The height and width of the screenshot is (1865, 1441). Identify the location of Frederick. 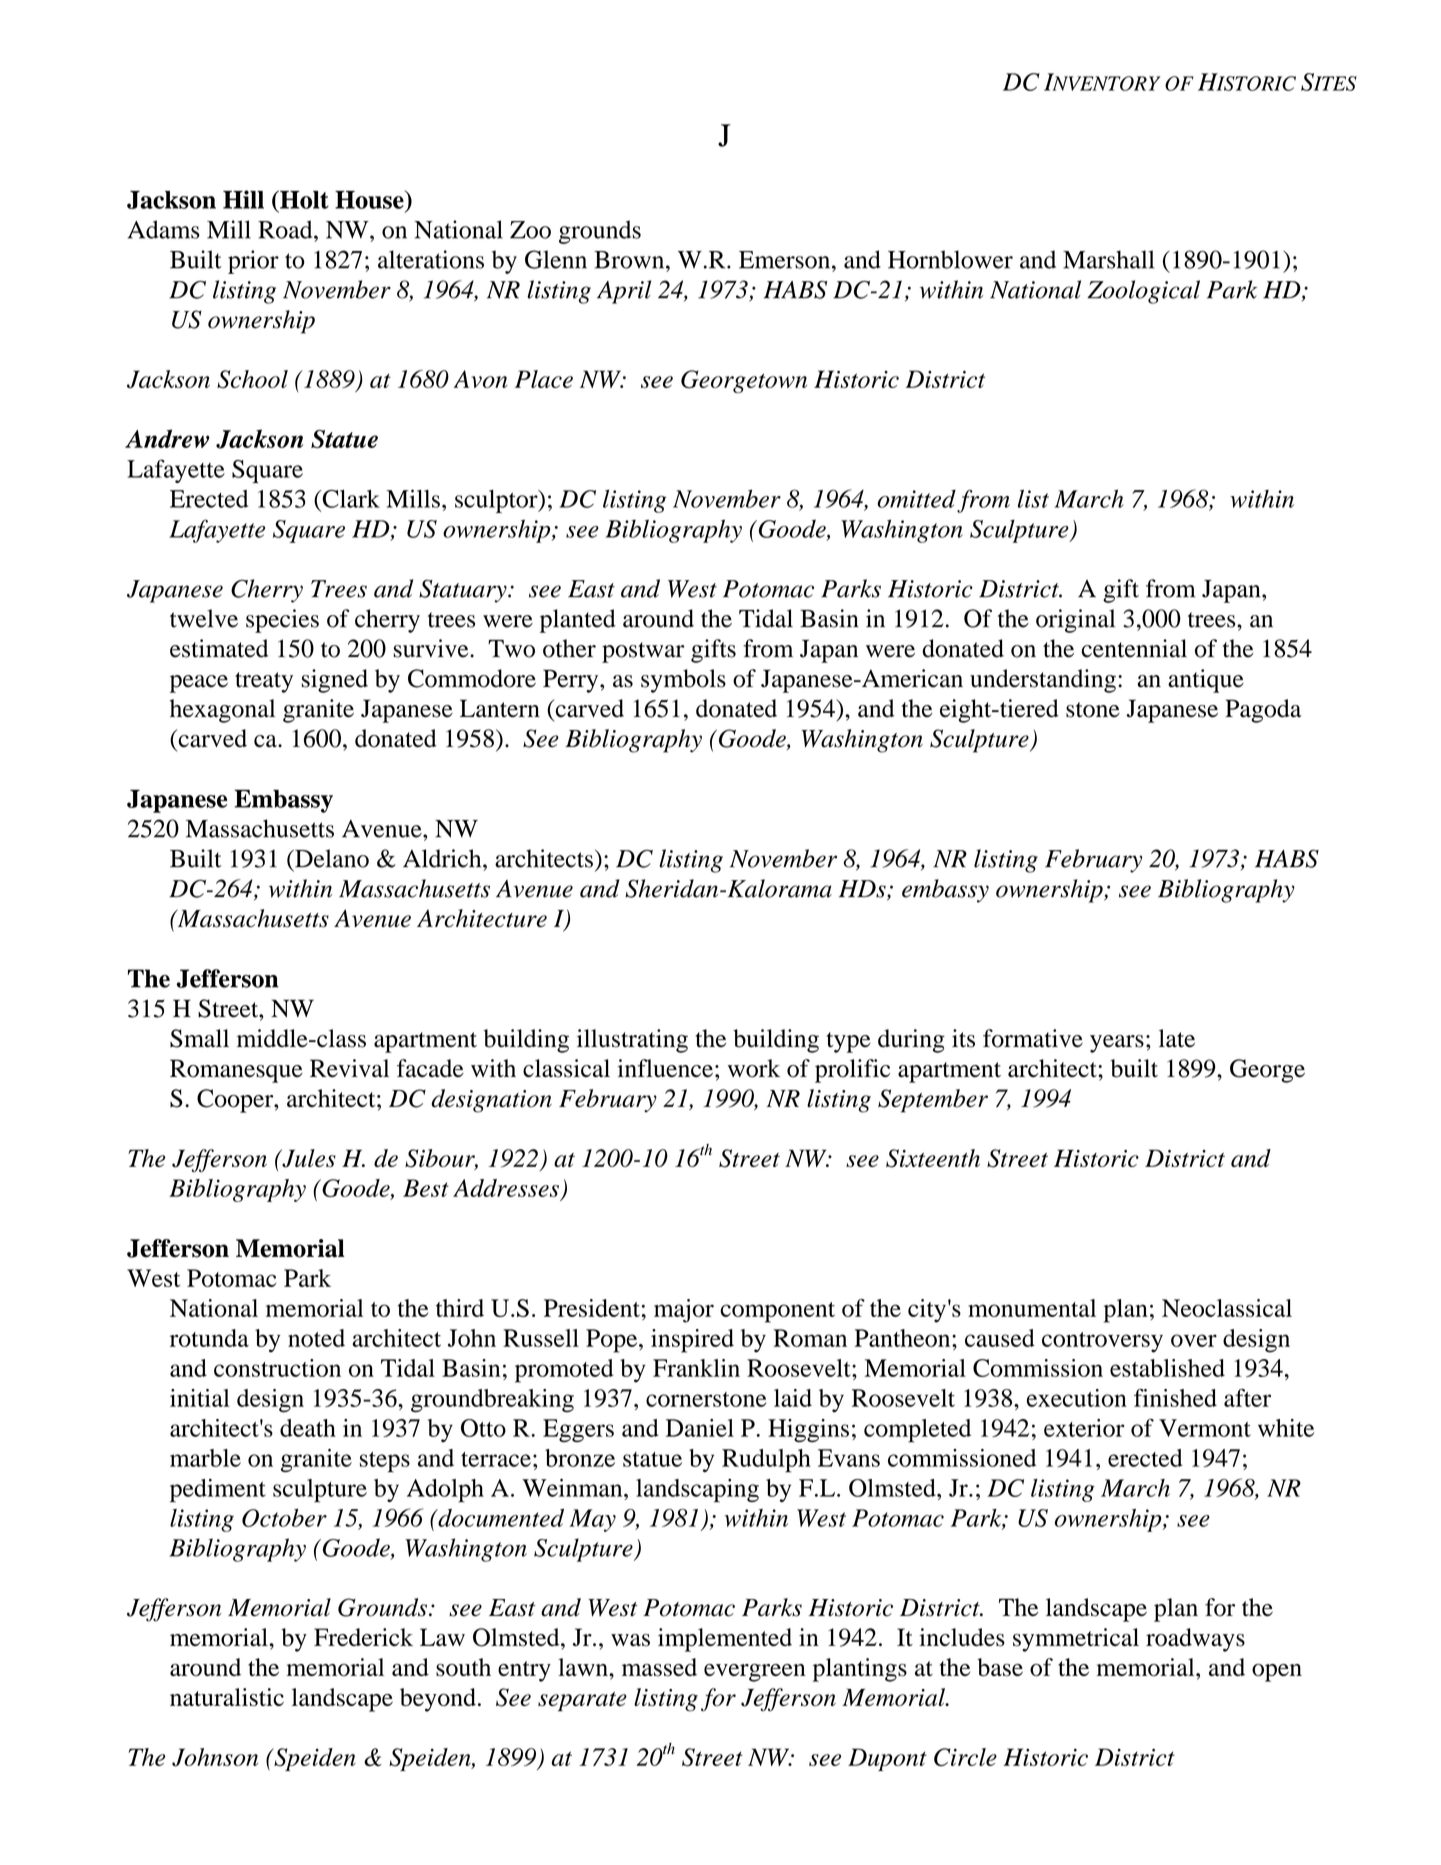
(363, 1637).
